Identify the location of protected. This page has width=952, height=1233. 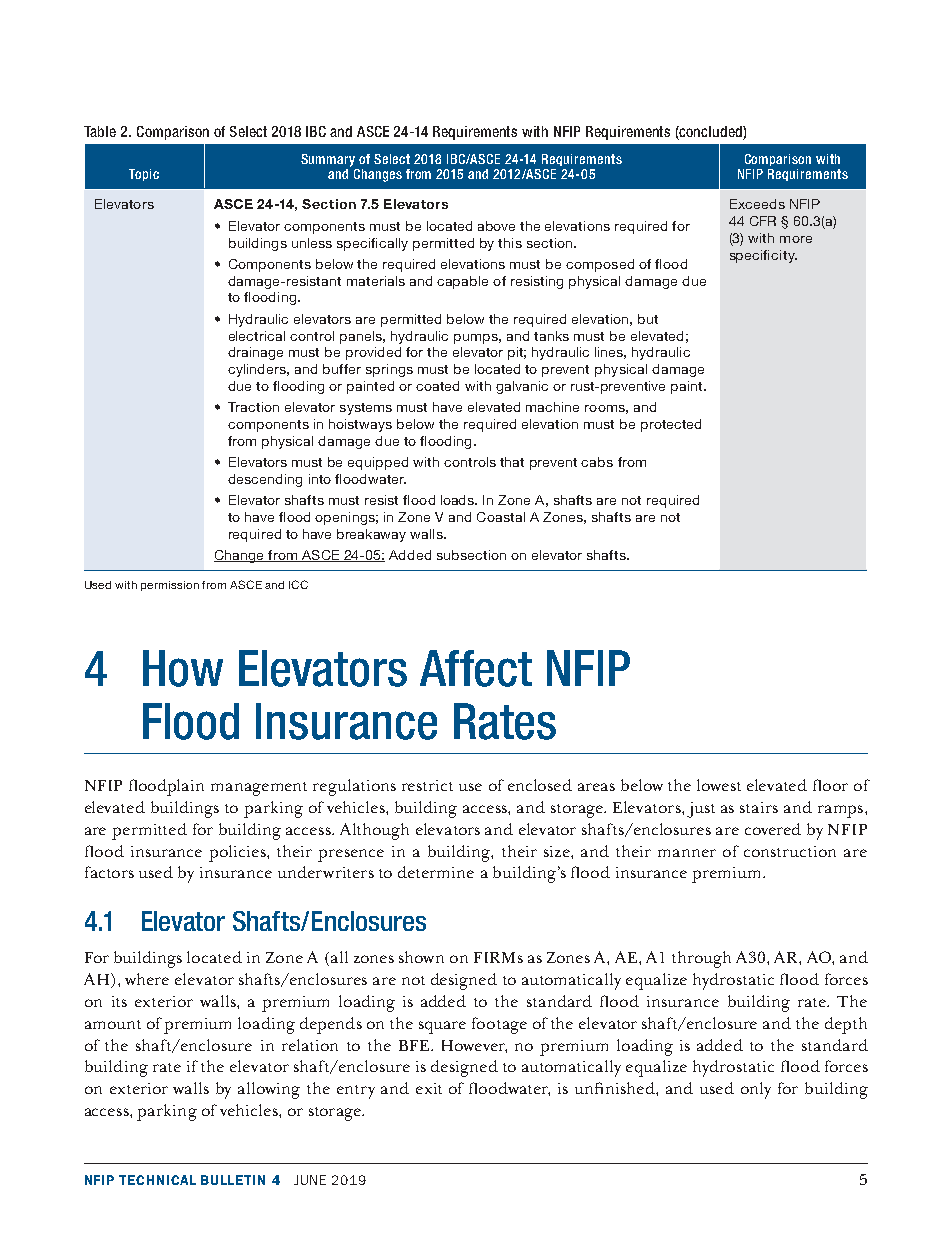
(671, 425).
